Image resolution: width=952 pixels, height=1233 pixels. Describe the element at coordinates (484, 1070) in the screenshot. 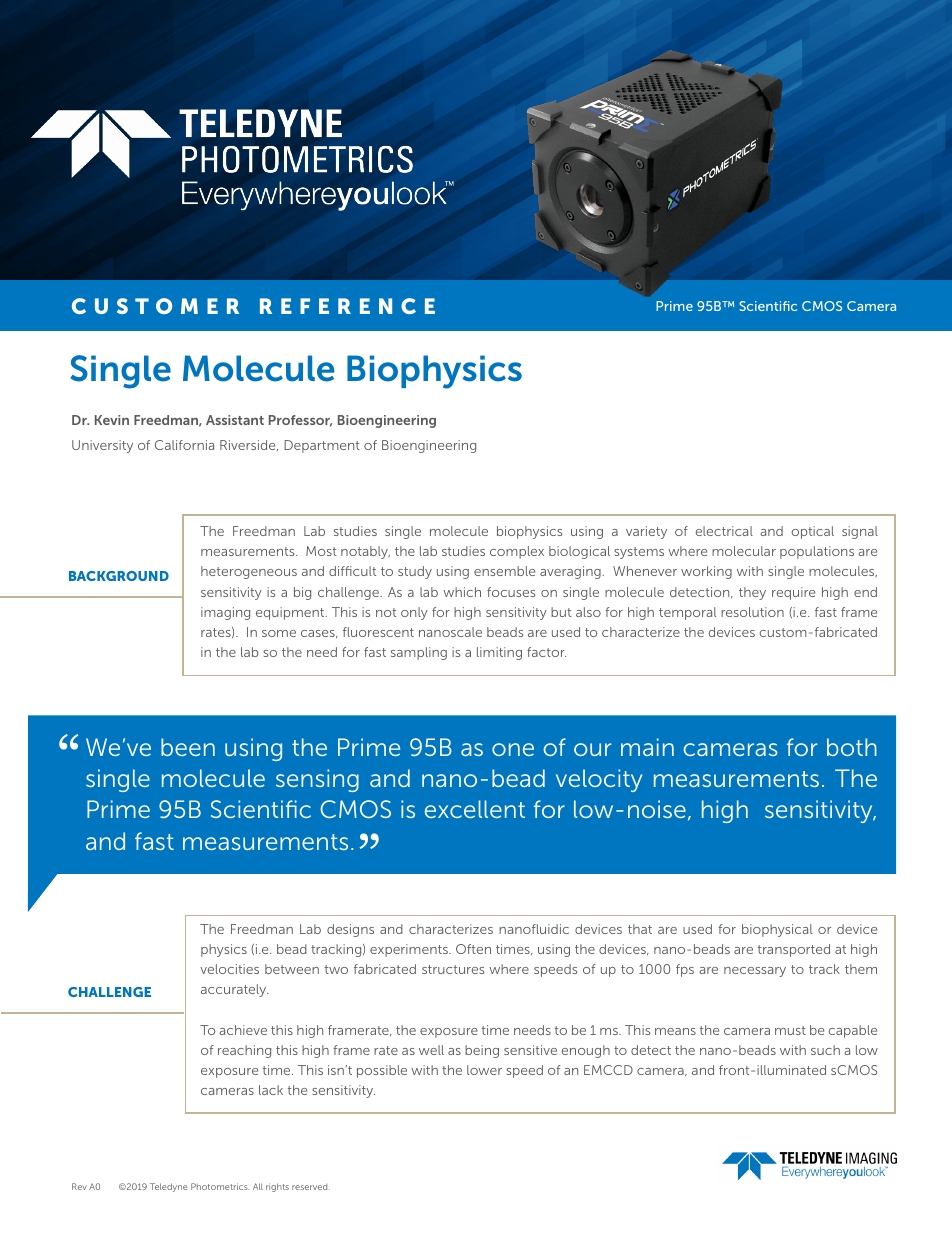

I see `lower` at that location.
